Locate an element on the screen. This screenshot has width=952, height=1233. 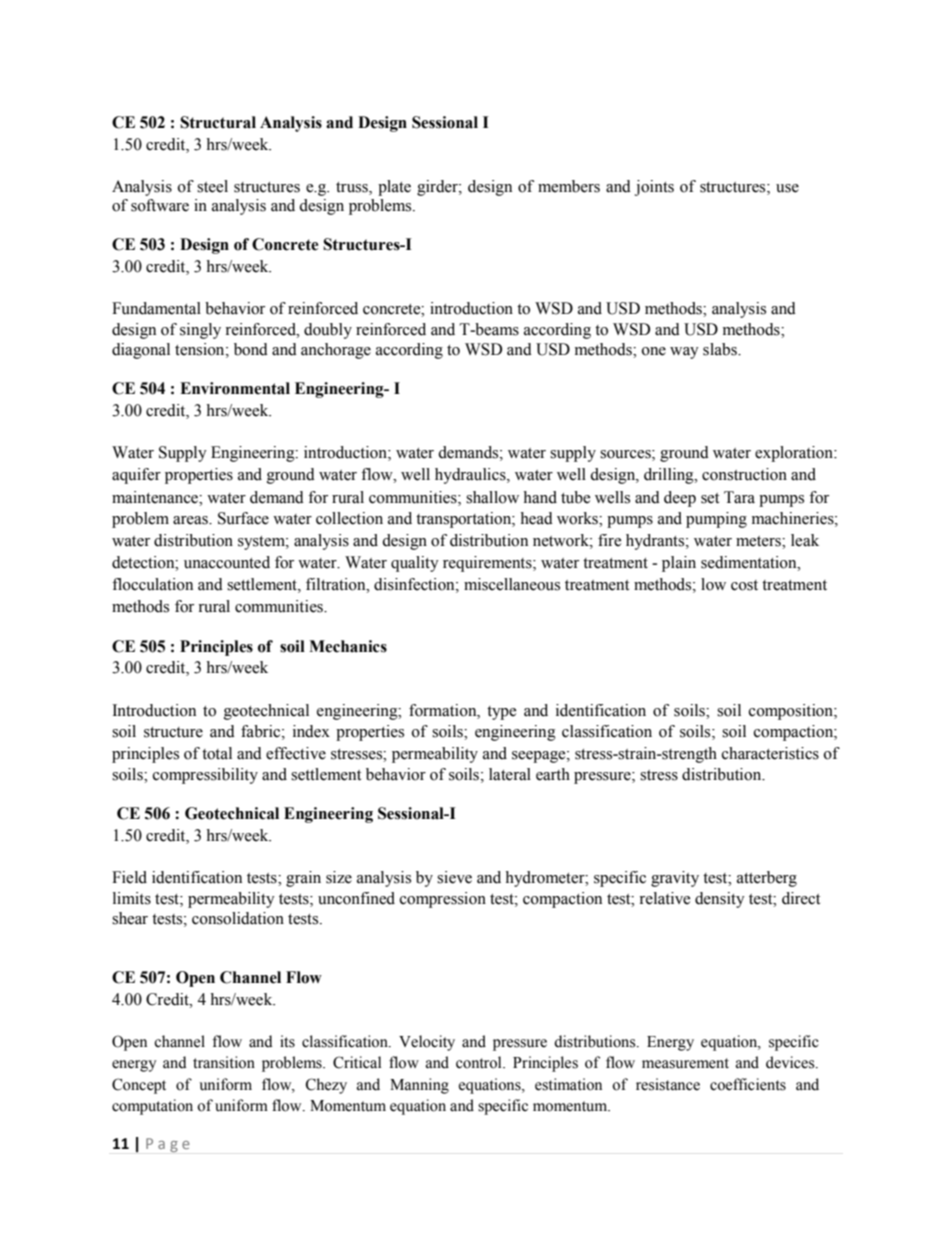
use is located at coordinates (787, 188).
